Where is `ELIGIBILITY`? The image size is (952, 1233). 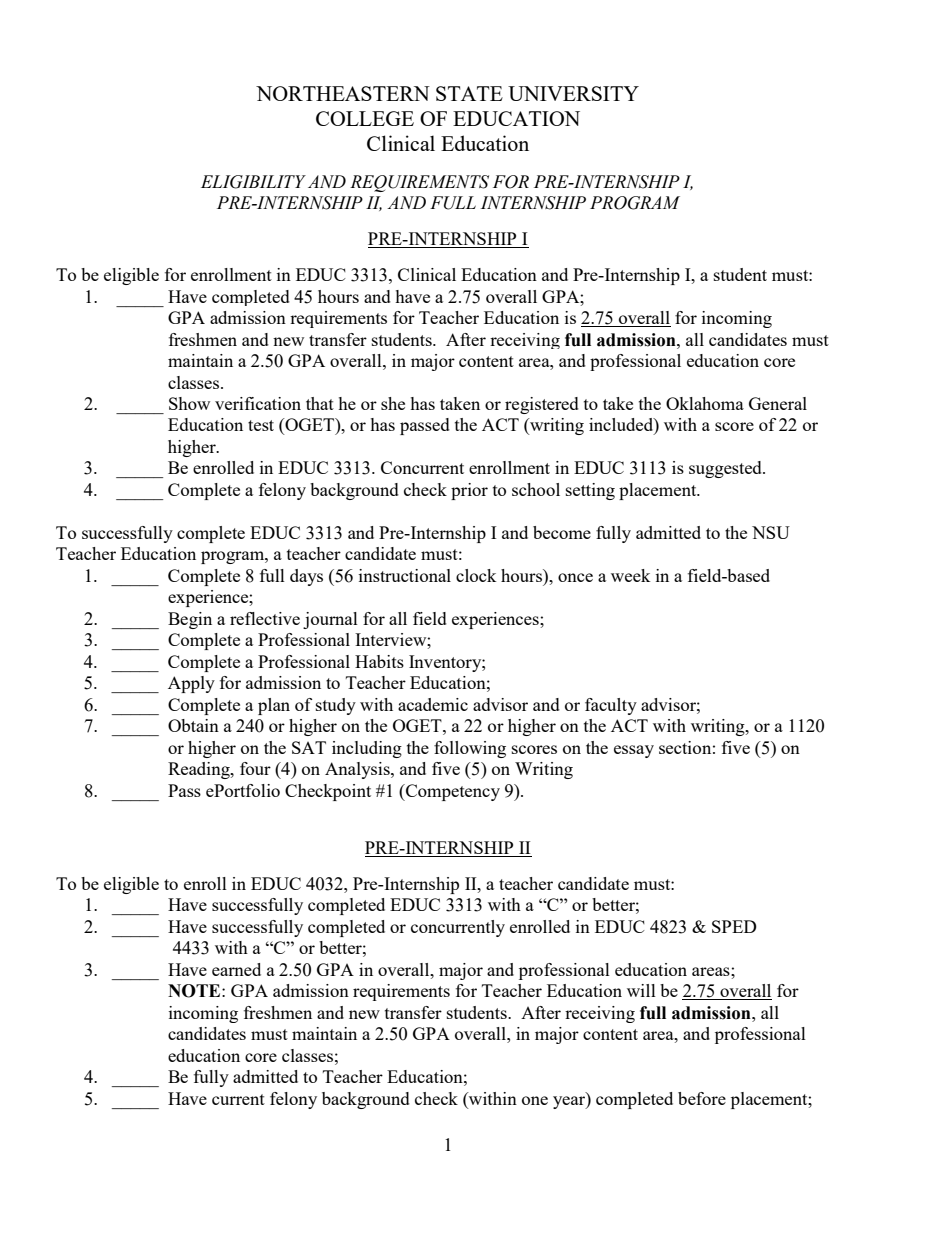 ELIGIBILITY is located at coordinates (253, 182).
